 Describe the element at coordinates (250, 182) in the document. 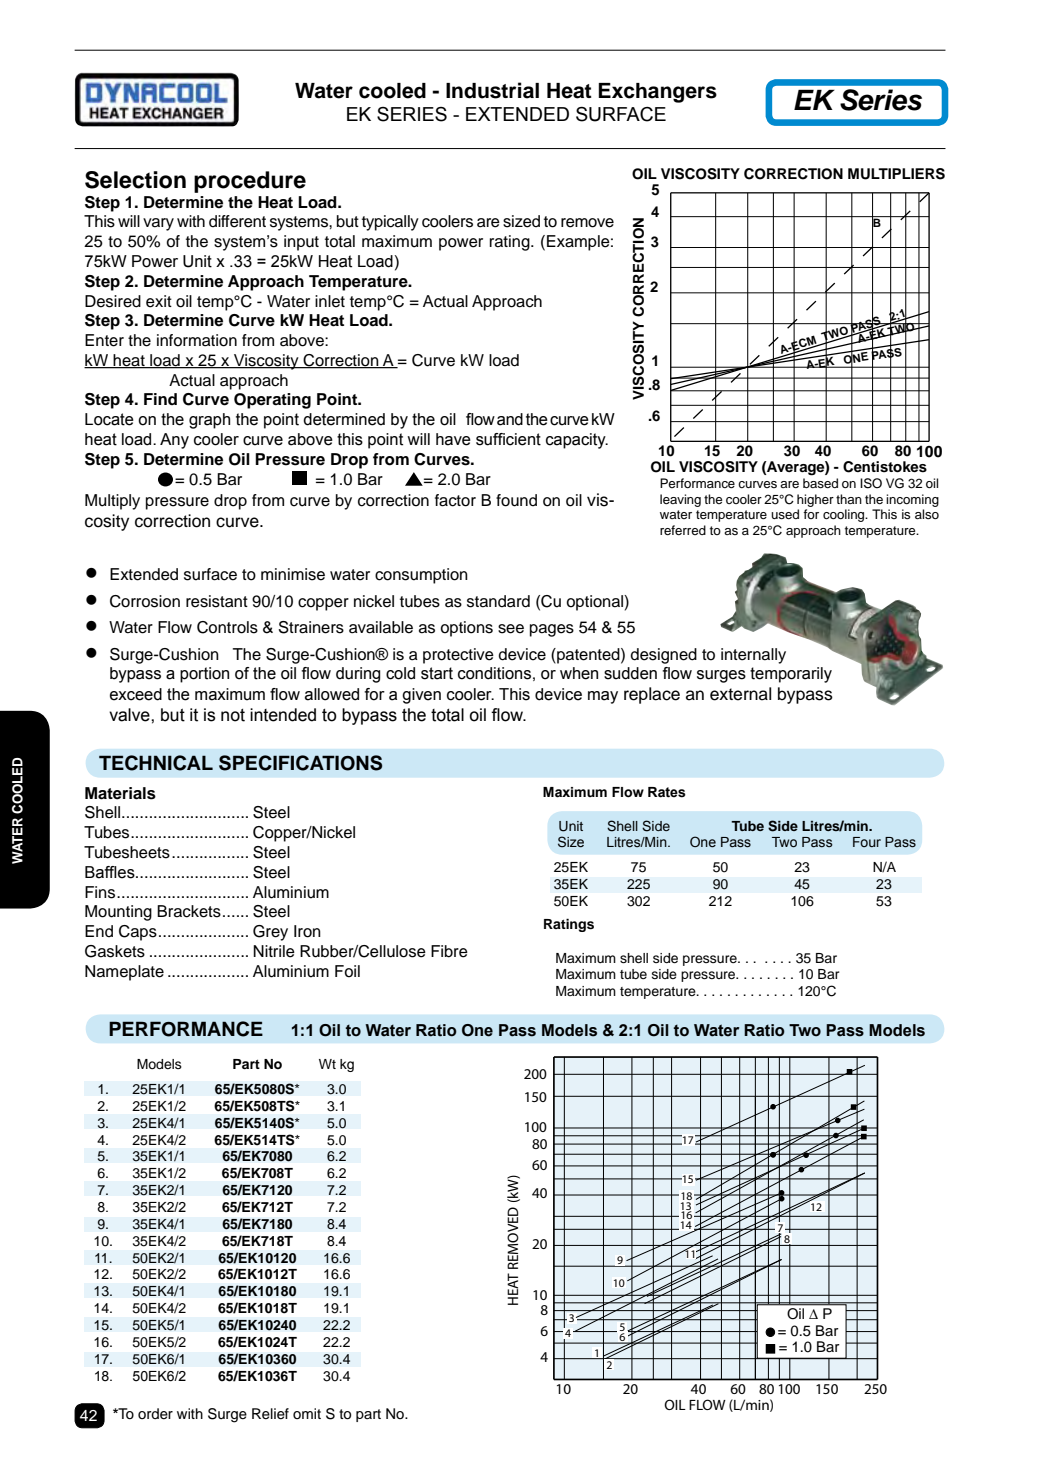

I see `procedure` at that location.
